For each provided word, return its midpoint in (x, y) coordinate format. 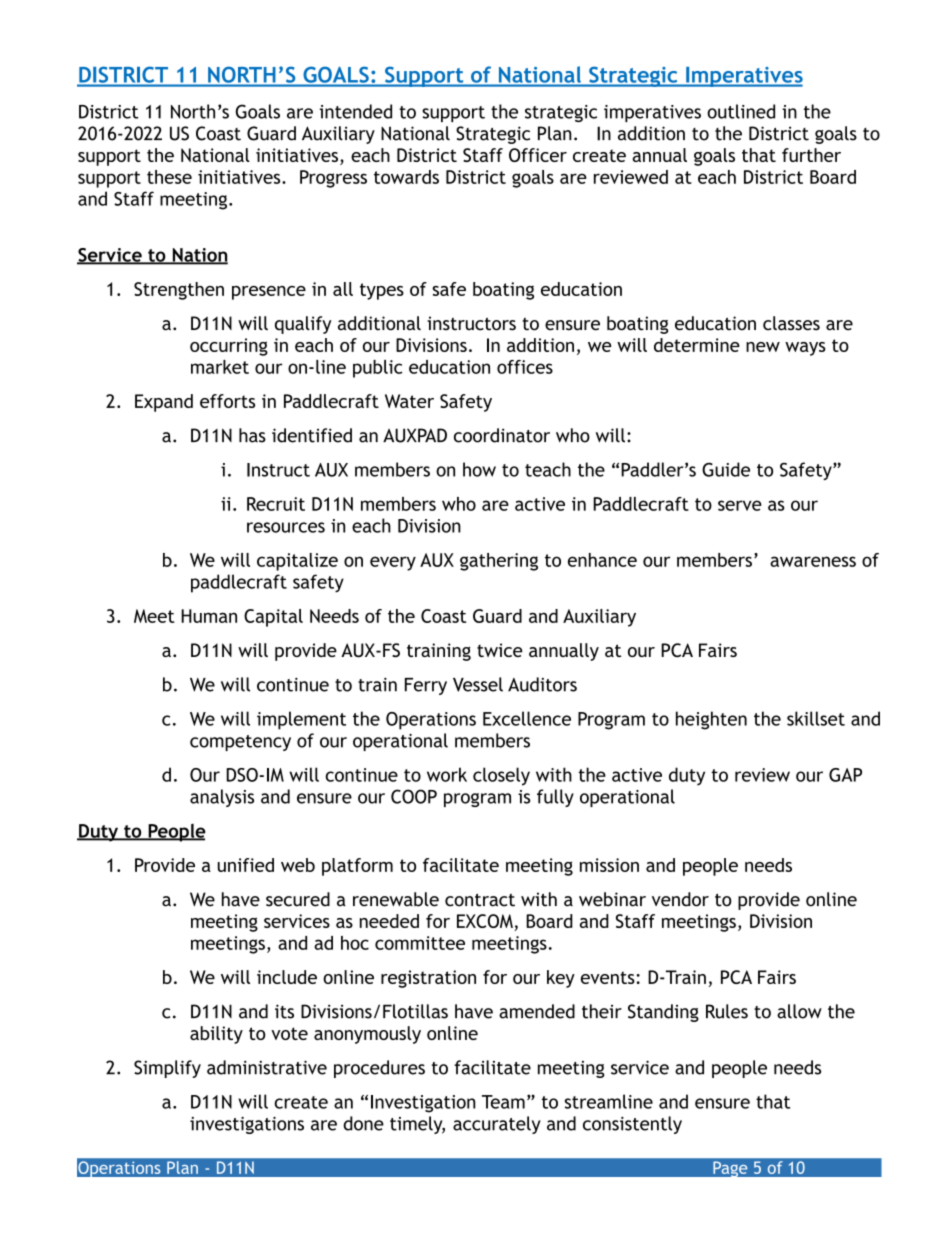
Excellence (527, 718)
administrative (267, 1067)
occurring (229, 347)
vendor (680, 899)
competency (240, 743)
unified (246, 865)
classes (791, 323)
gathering (499, 562)
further (811, 155)
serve (740, 505)
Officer (538, 155)
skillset (816, 718)
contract (480, 900)
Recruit (276, 504)
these (169, 177)
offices (525, 367)
